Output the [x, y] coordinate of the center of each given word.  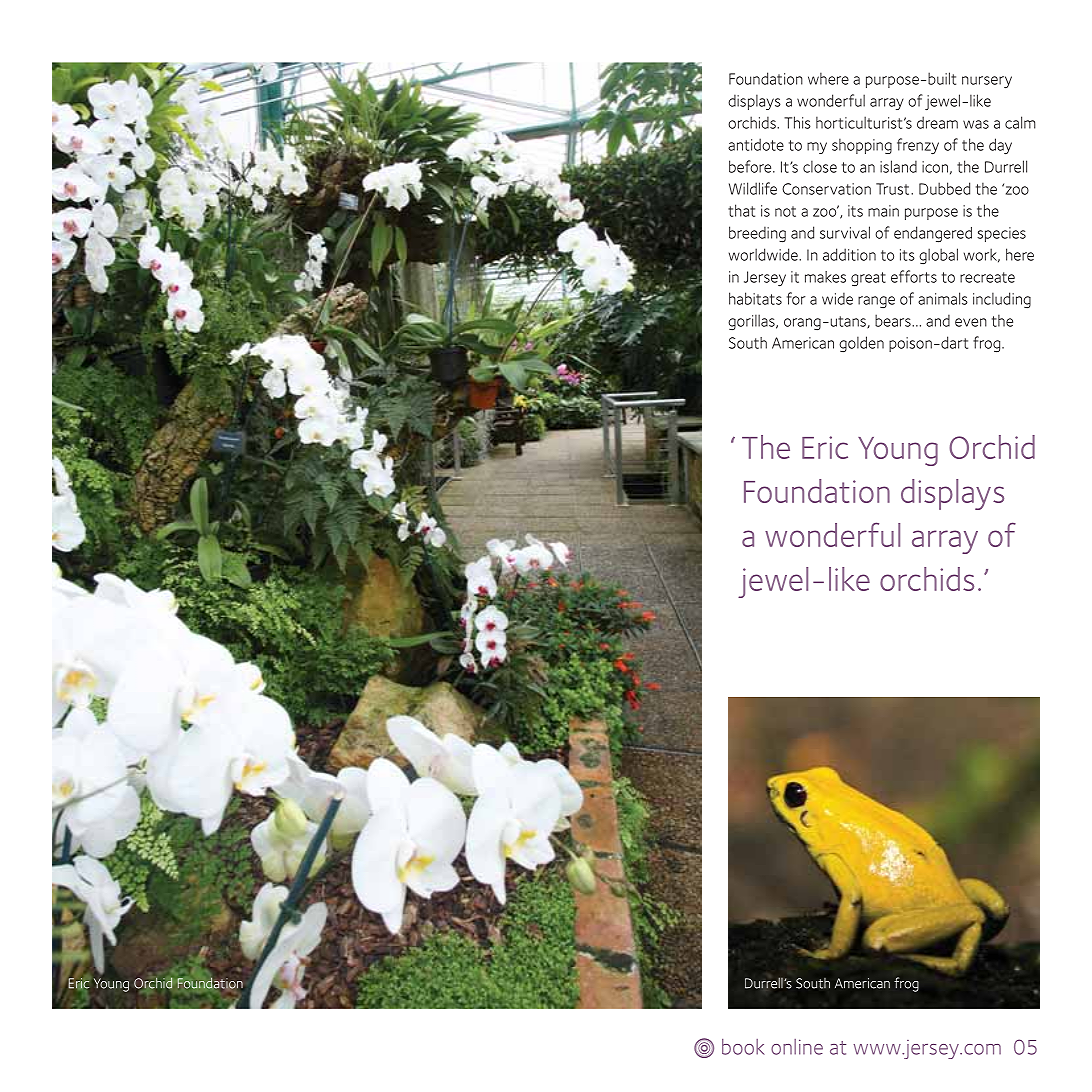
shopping [862, 146]
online [797, 1047]
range [876, 302]
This [797, 122]
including [1002, 300]
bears [894, 320]
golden [861, 344]
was [976, 124]
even [971, 322]
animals [943, 298]
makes [825, 277]
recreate [987, 277]
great [868, 279]
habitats [755, 298]
